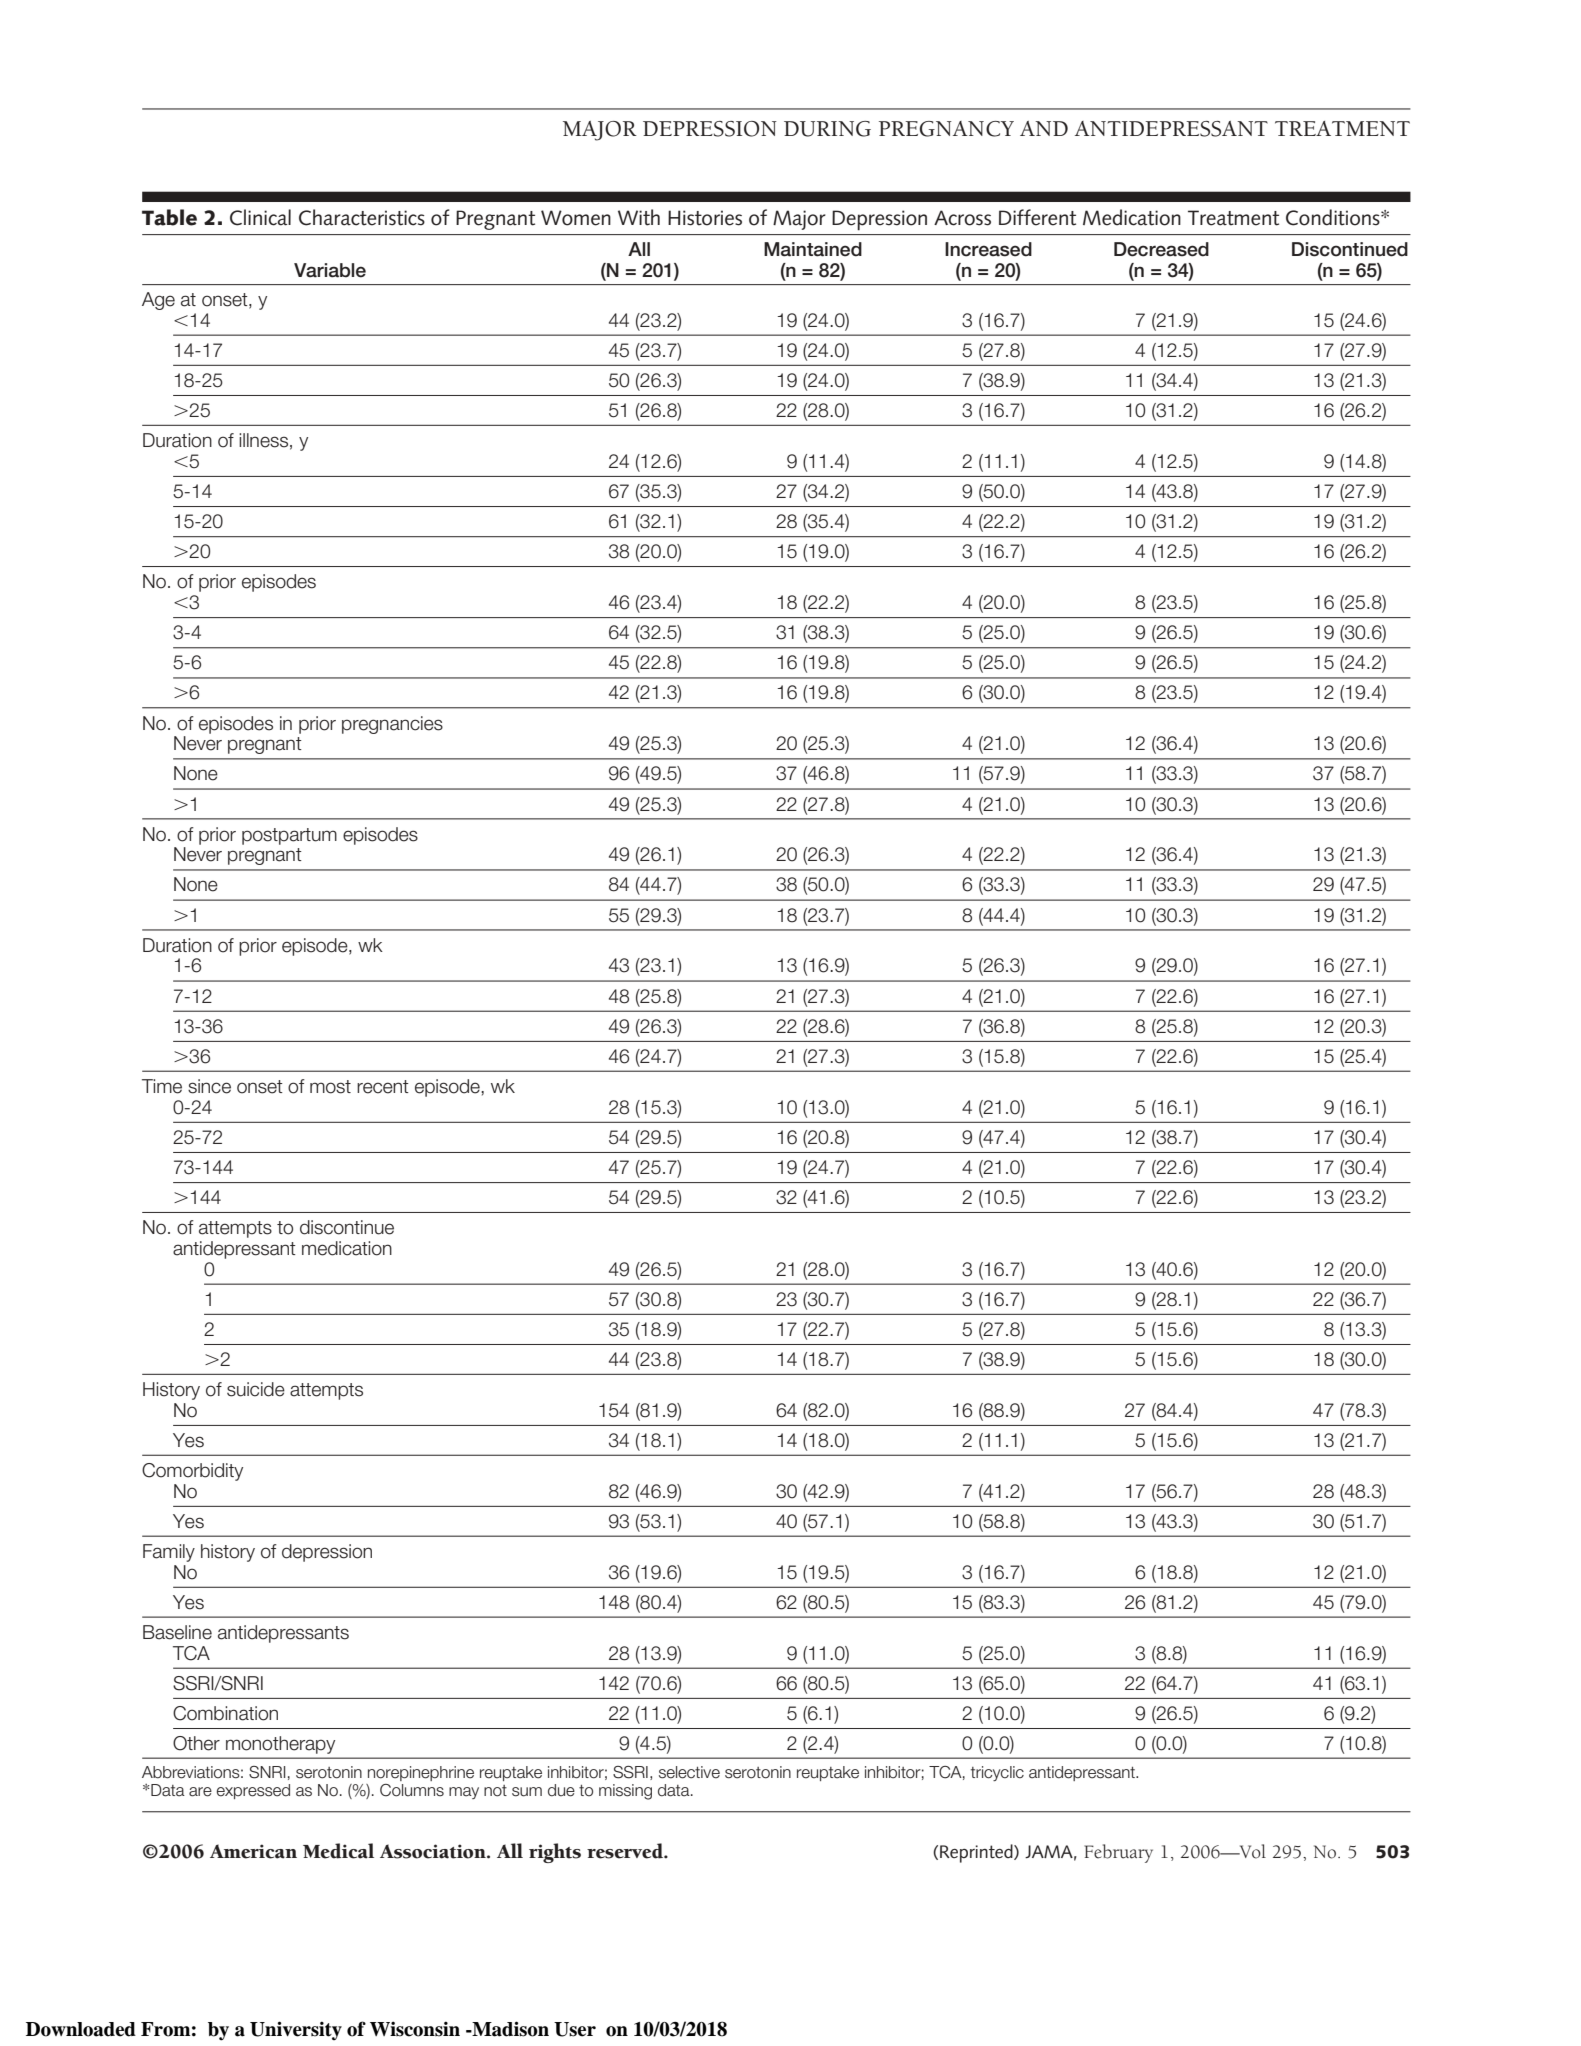  I want to click on Table, so click(169, 217).
